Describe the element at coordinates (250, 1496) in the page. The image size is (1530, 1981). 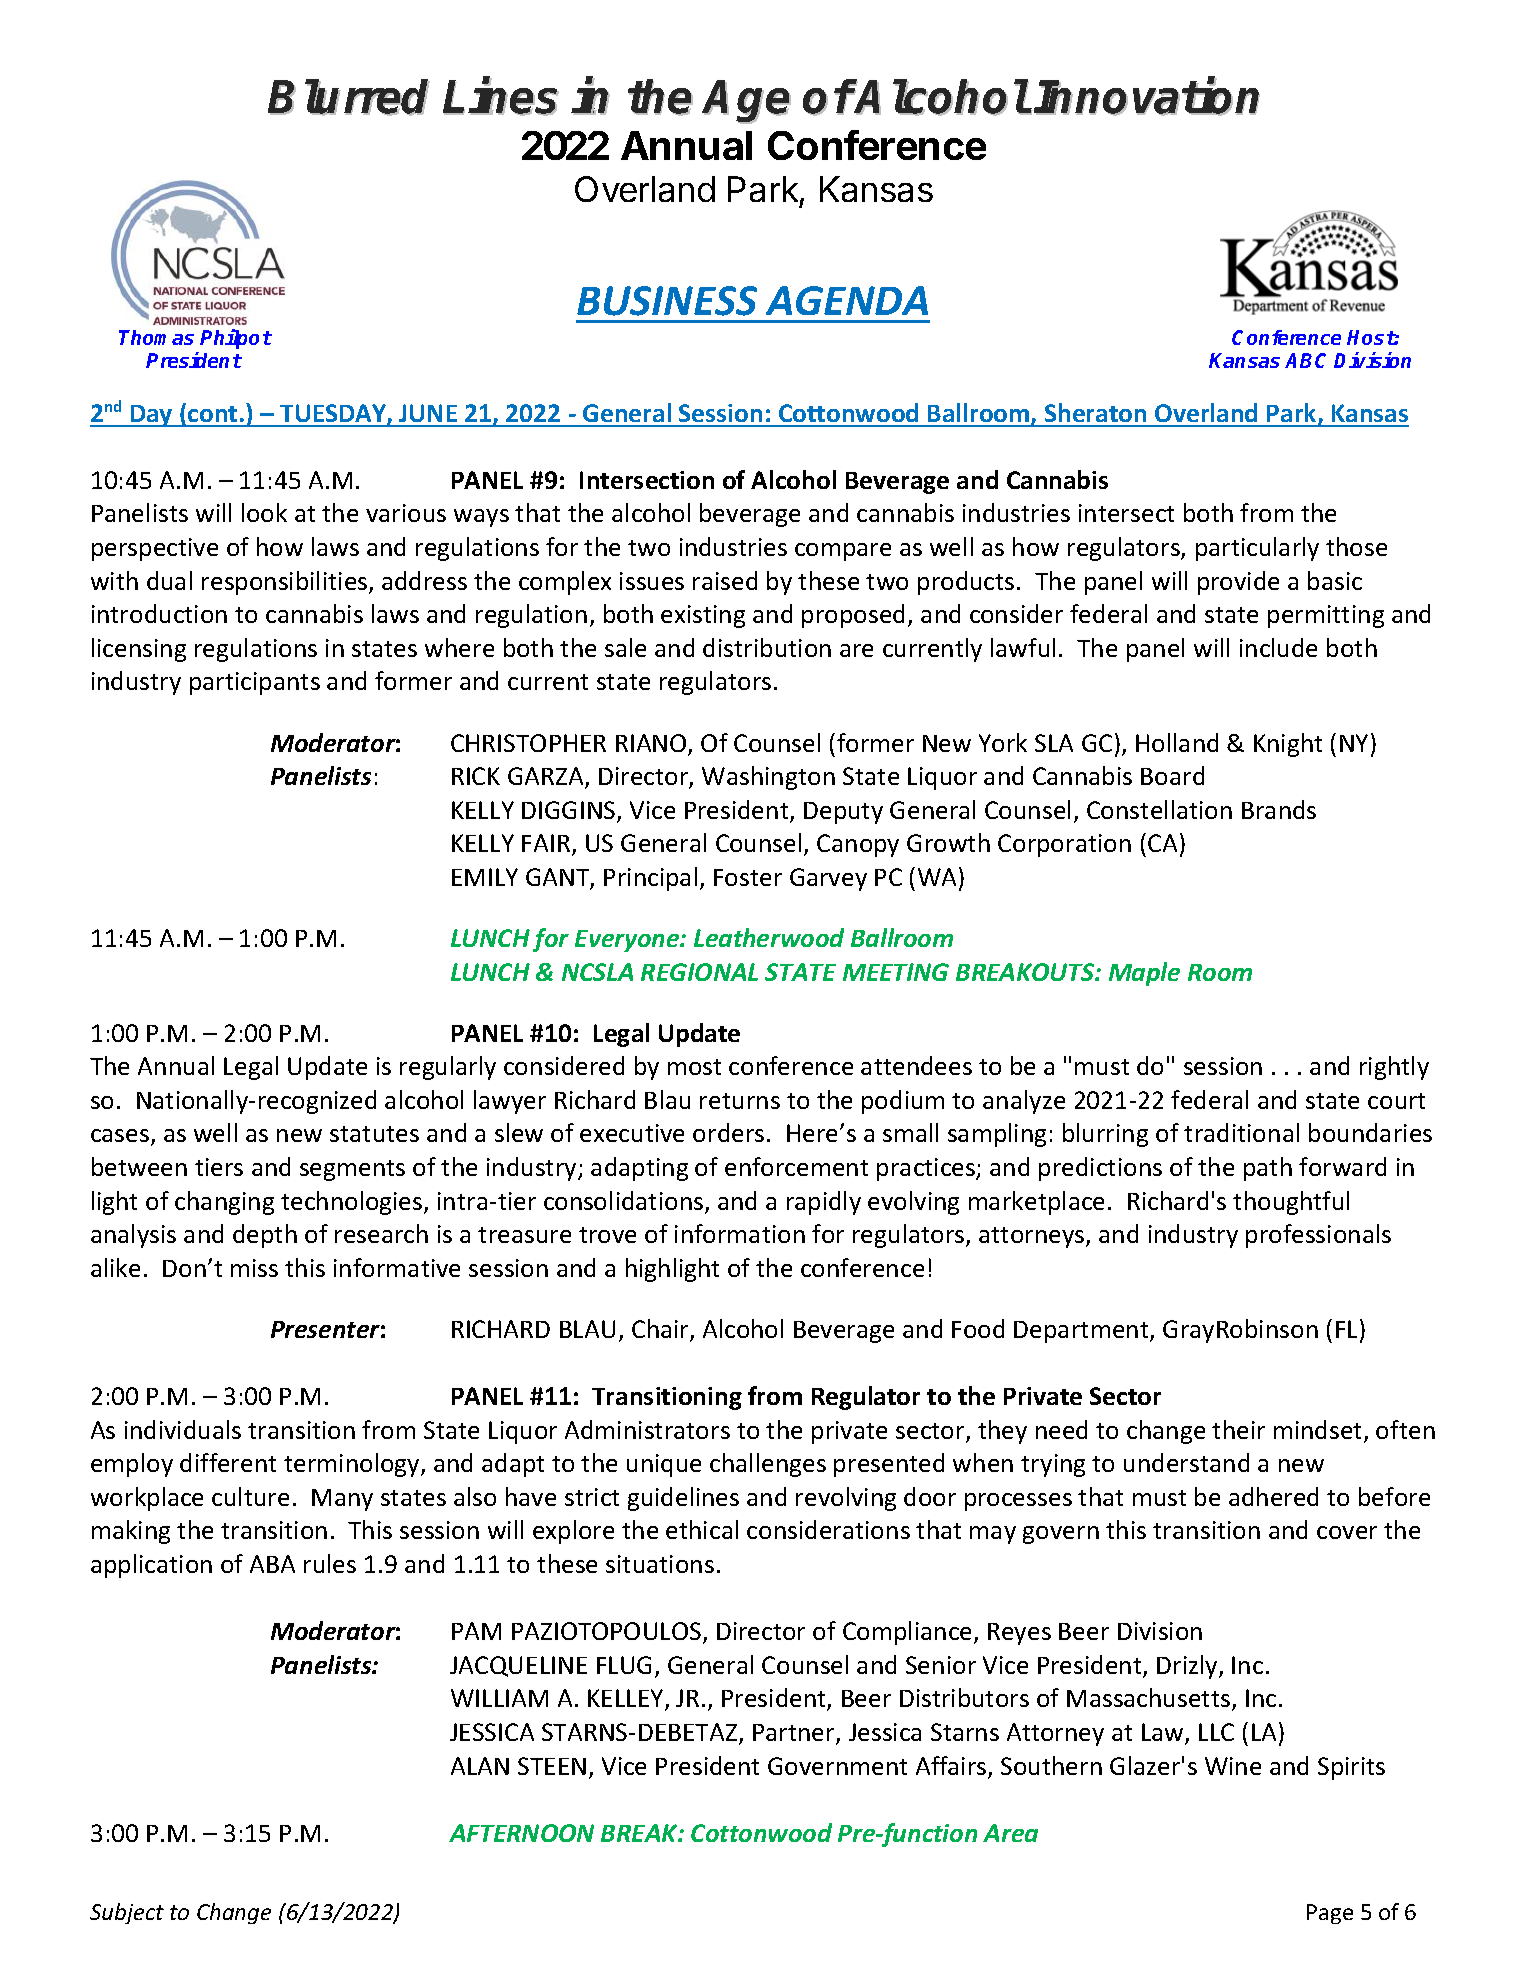
I see `culture` at that location.
